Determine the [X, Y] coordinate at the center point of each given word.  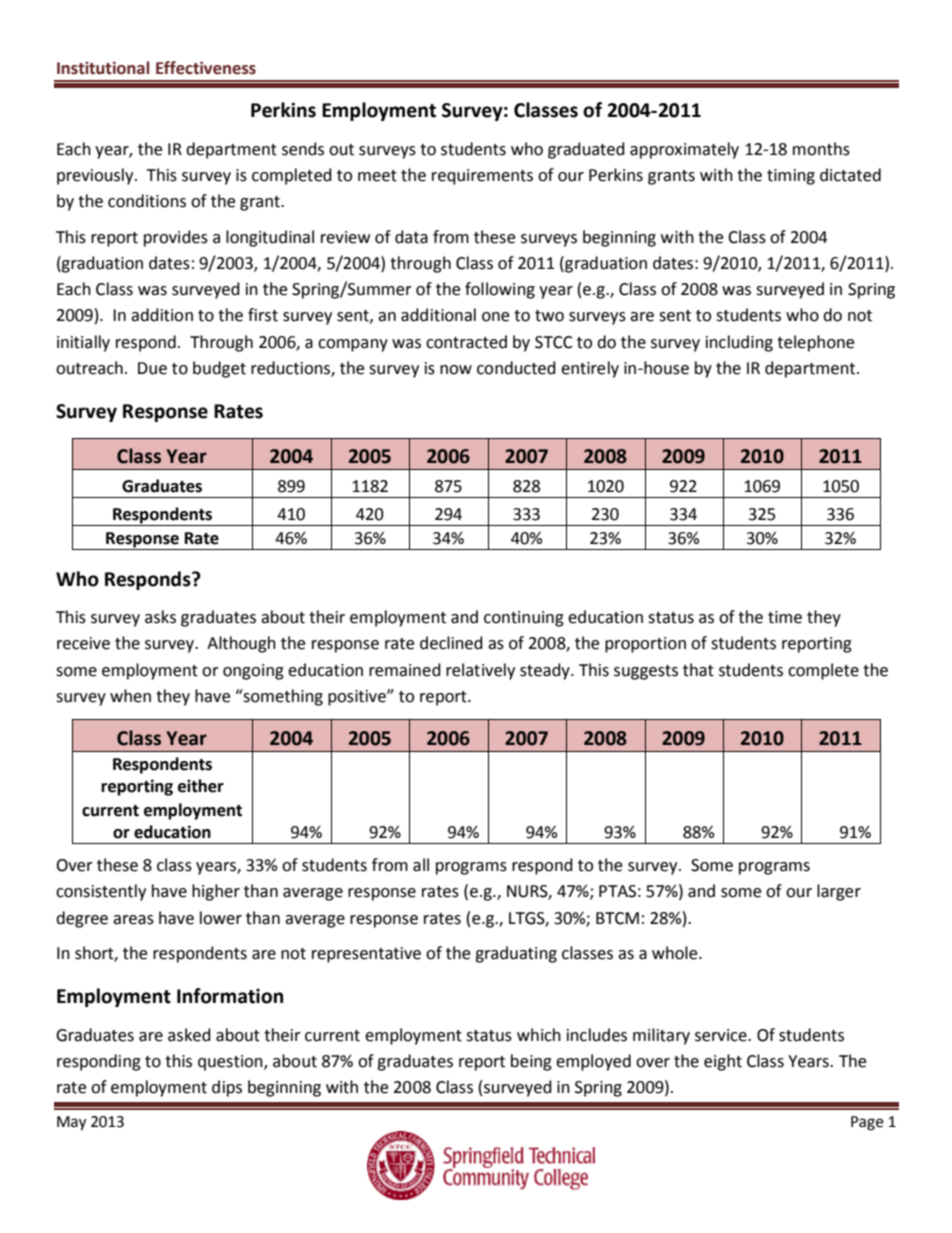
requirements [482, 177]
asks [160, 617]
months [821, 149]
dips [227, 1088]
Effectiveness [206, 68]
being [531, 1062]
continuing [524, 619]
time [785, 617]
